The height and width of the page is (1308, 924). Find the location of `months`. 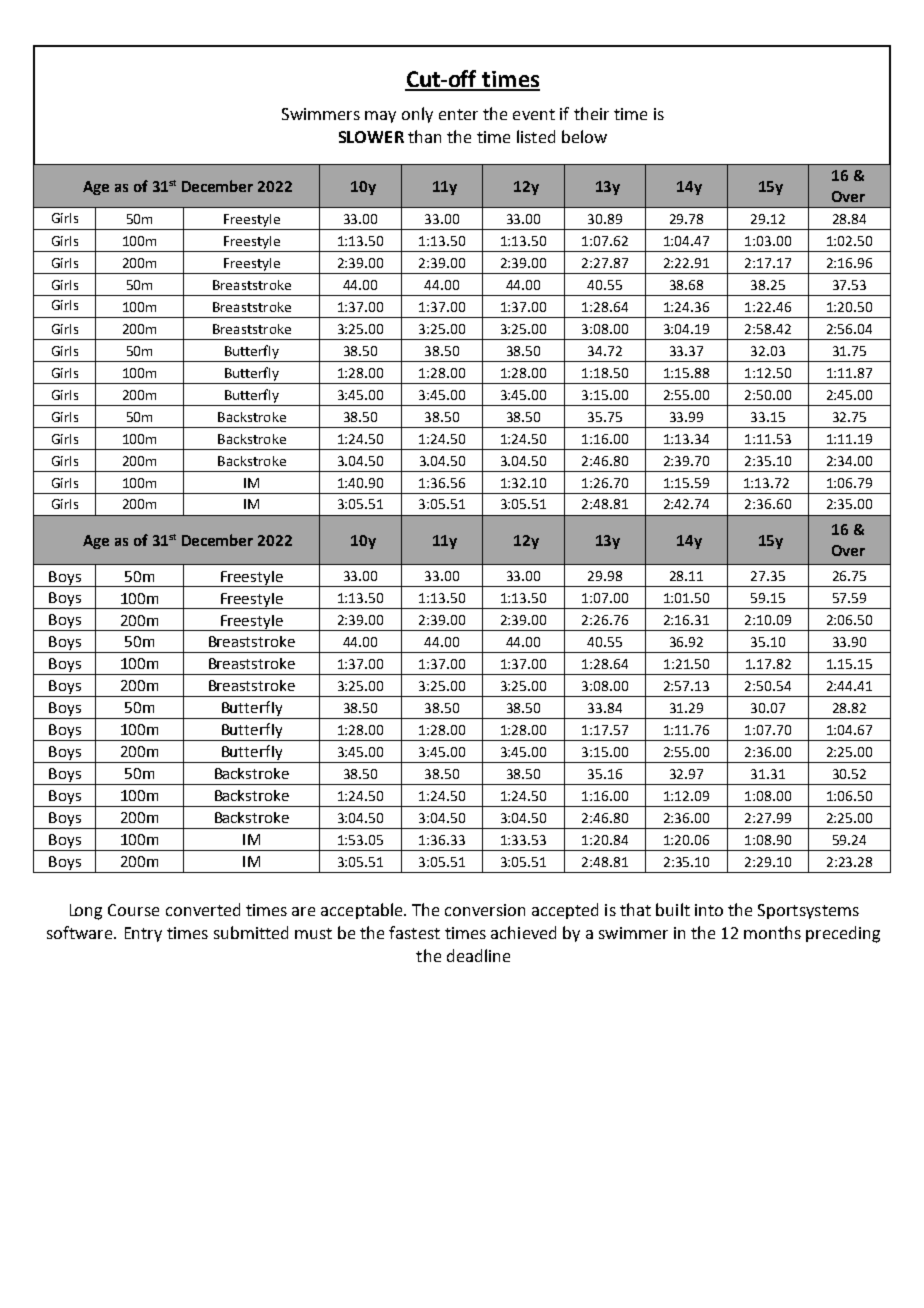

months is located at coordinates (772, 932).
